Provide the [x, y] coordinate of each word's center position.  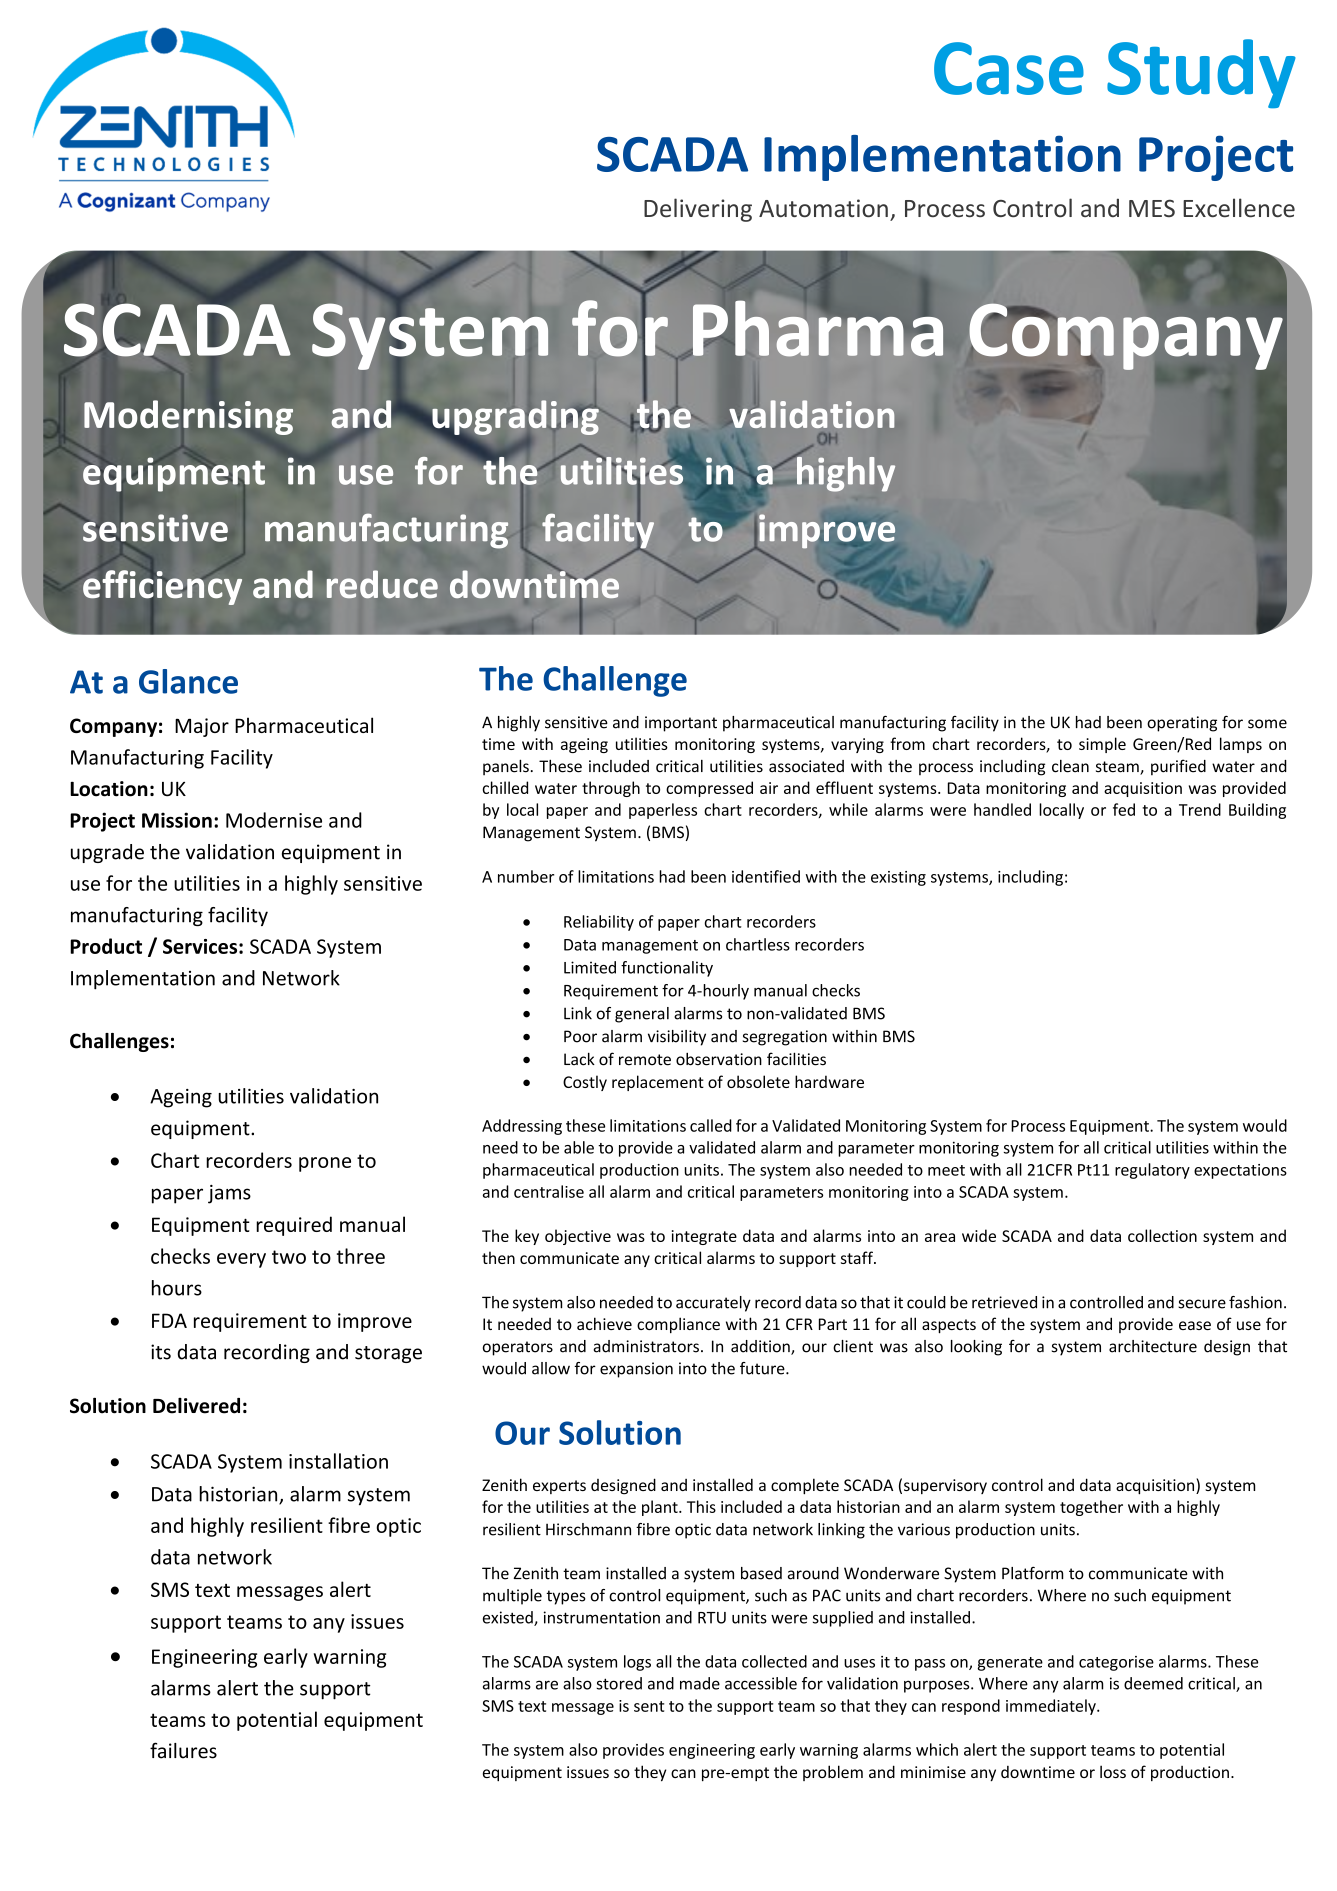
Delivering [698, 210]
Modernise [274, 820]
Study [1201, 74]
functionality [667, 969]
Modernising [188, 417]
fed [1124, 809]
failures [183, 1750]
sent [649, 1706]
